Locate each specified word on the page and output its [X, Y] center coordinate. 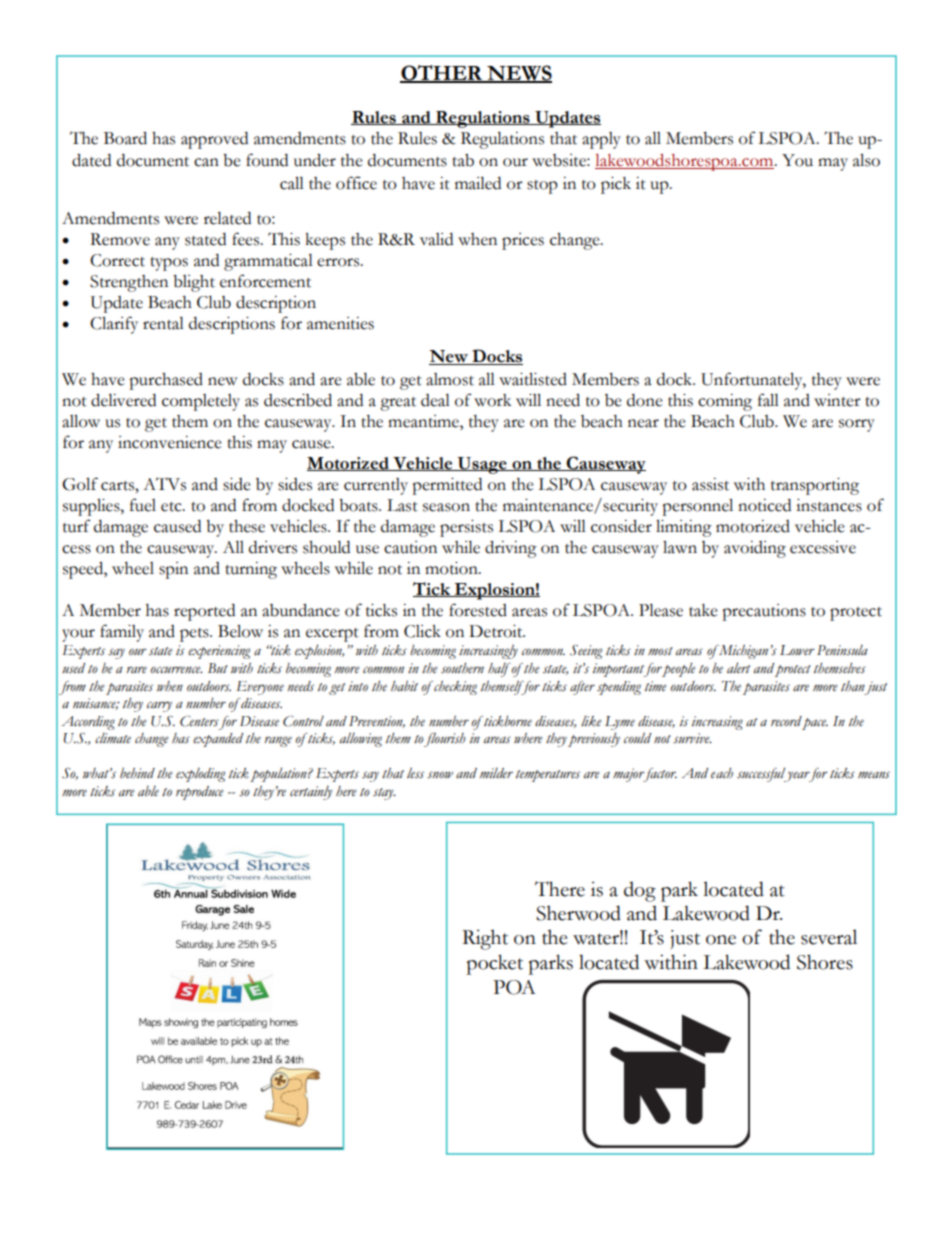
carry [159, 706]
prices [523, 241]
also [866, 160]
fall [768, 400]
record [786, 721]
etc [172, 507]
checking [454, 688]
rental [163, 323]
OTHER [442, 74]
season [446, 507]
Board [125, 138]
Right [485, 939]
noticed [764, 505]
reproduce [200, 793]
